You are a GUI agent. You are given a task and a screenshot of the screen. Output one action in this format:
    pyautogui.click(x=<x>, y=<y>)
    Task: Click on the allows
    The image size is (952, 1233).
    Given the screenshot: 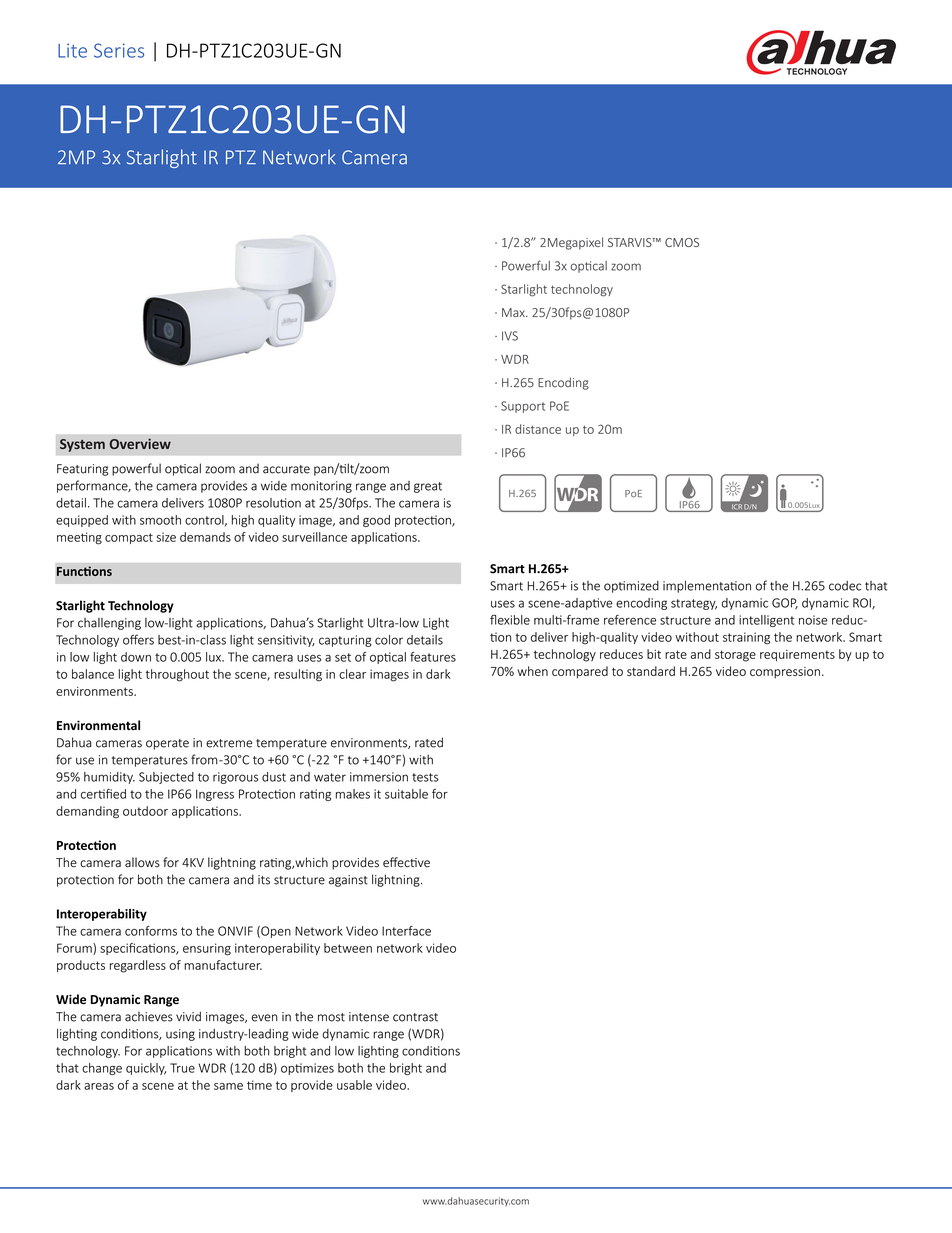 What is the action you would take?
    pyautogui.click(x=142, y=862)
